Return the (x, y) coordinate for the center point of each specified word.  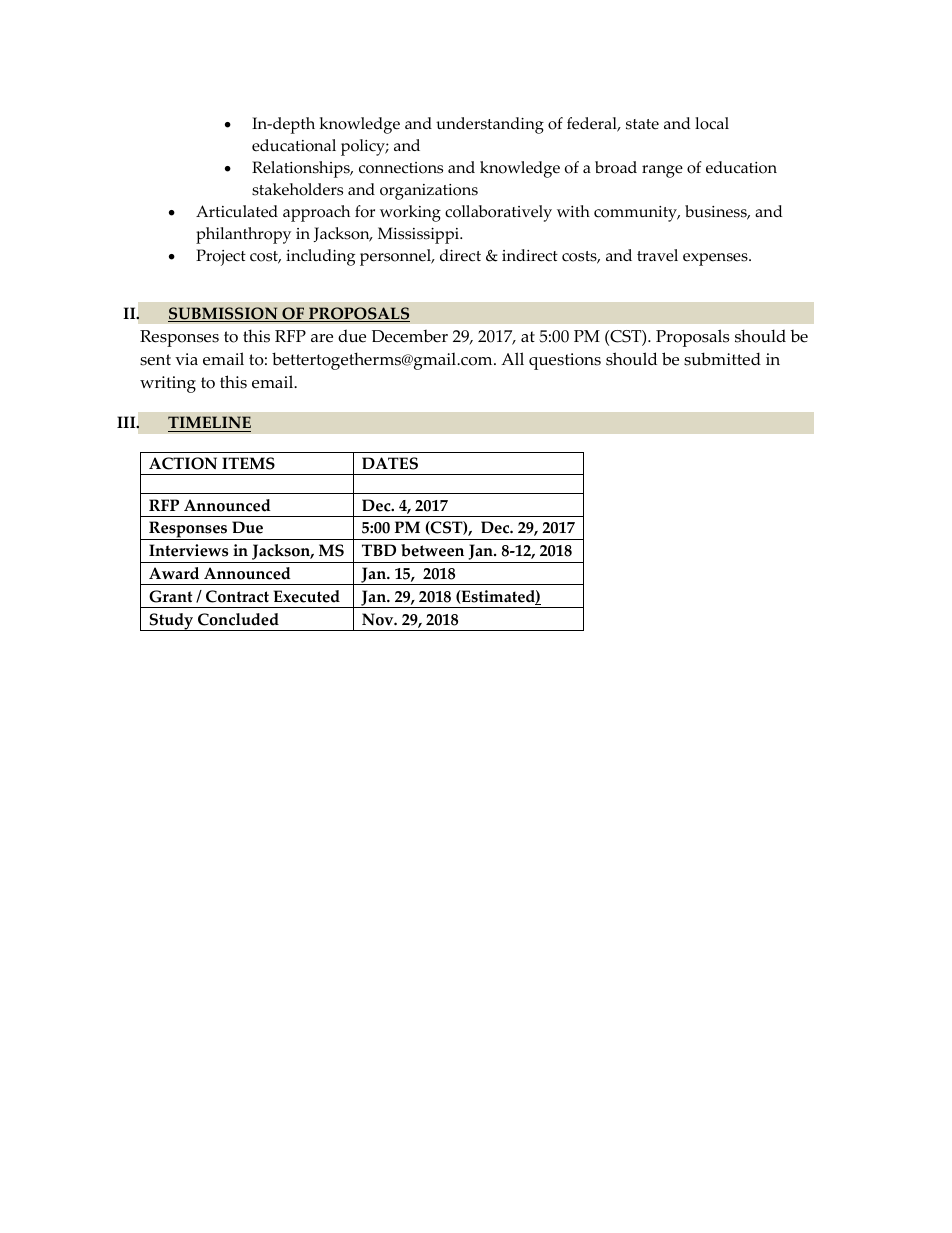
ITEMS (248, 463)
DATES (390, 463)
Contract (237, 596)
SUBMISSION (224, 314)
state (642, 124)
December (410, 336)
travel (657, 255)
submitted (722, 359)
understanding (490, 125)
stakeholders (297, 189)
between (432, 550)
